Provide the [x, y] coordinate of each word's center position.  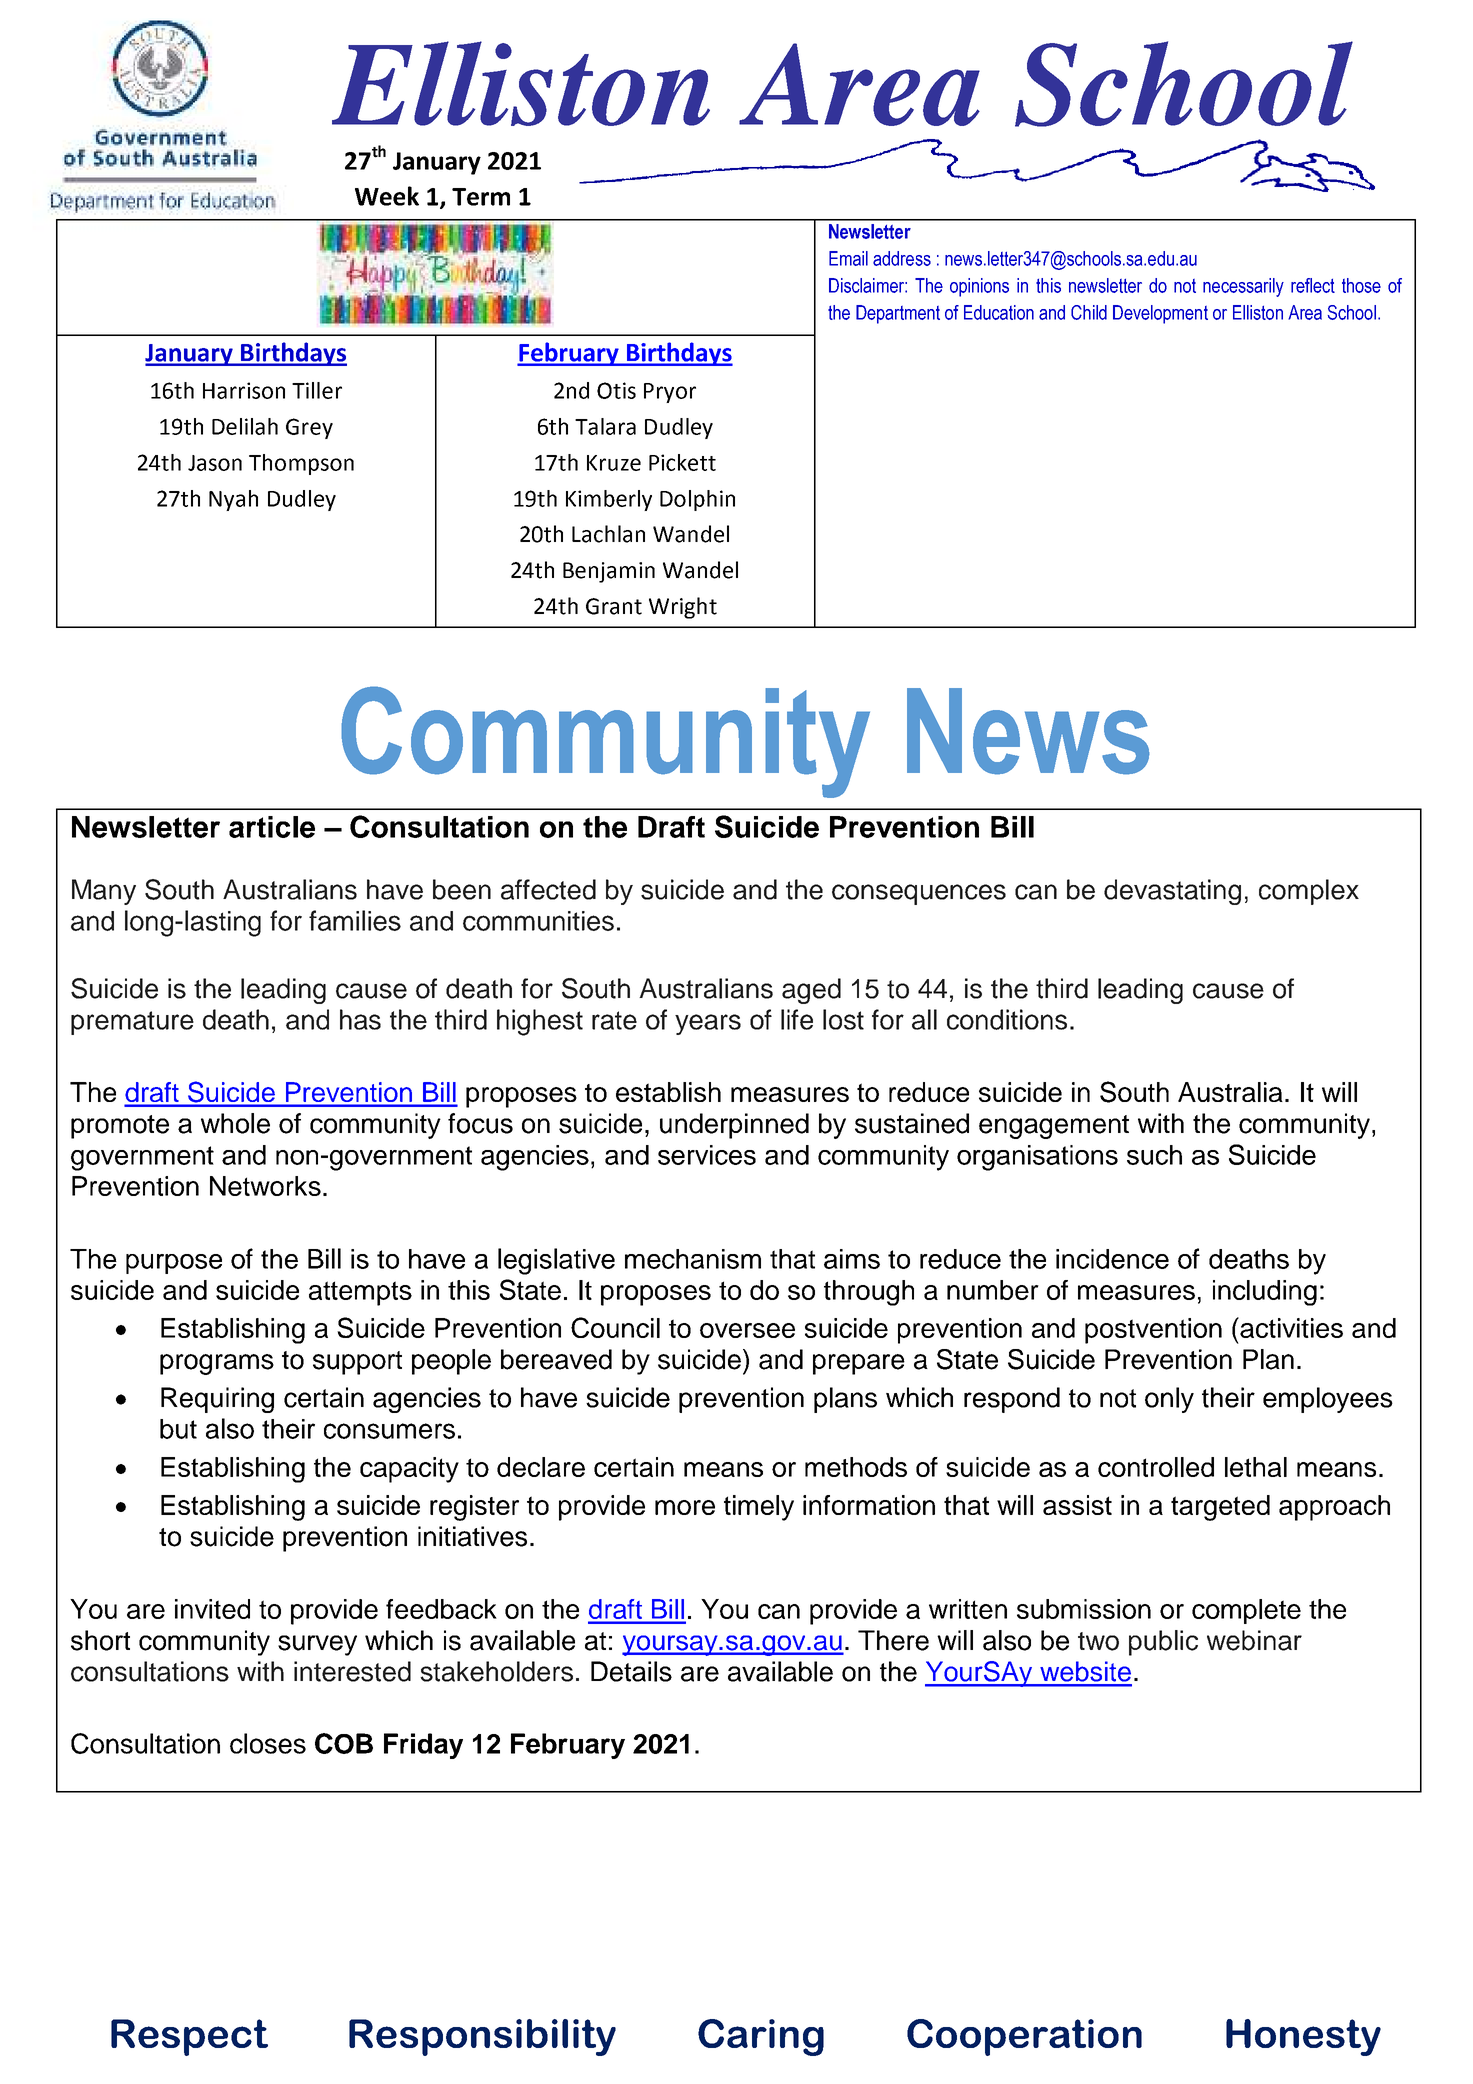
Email [848, 258]
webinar [1254, 1640]
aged [811, 991]
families [355, 920]
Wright [683, 608]
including [1265, 1293]
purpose [174, 1264]
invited [212, 1609]
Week [387, 196]
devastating [1172, 892]
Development [1160, 314]
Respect [189, 2037]
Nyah [233, 500]
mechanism [693, 1259]
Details [631, 1671]
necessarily [1243, 287]
